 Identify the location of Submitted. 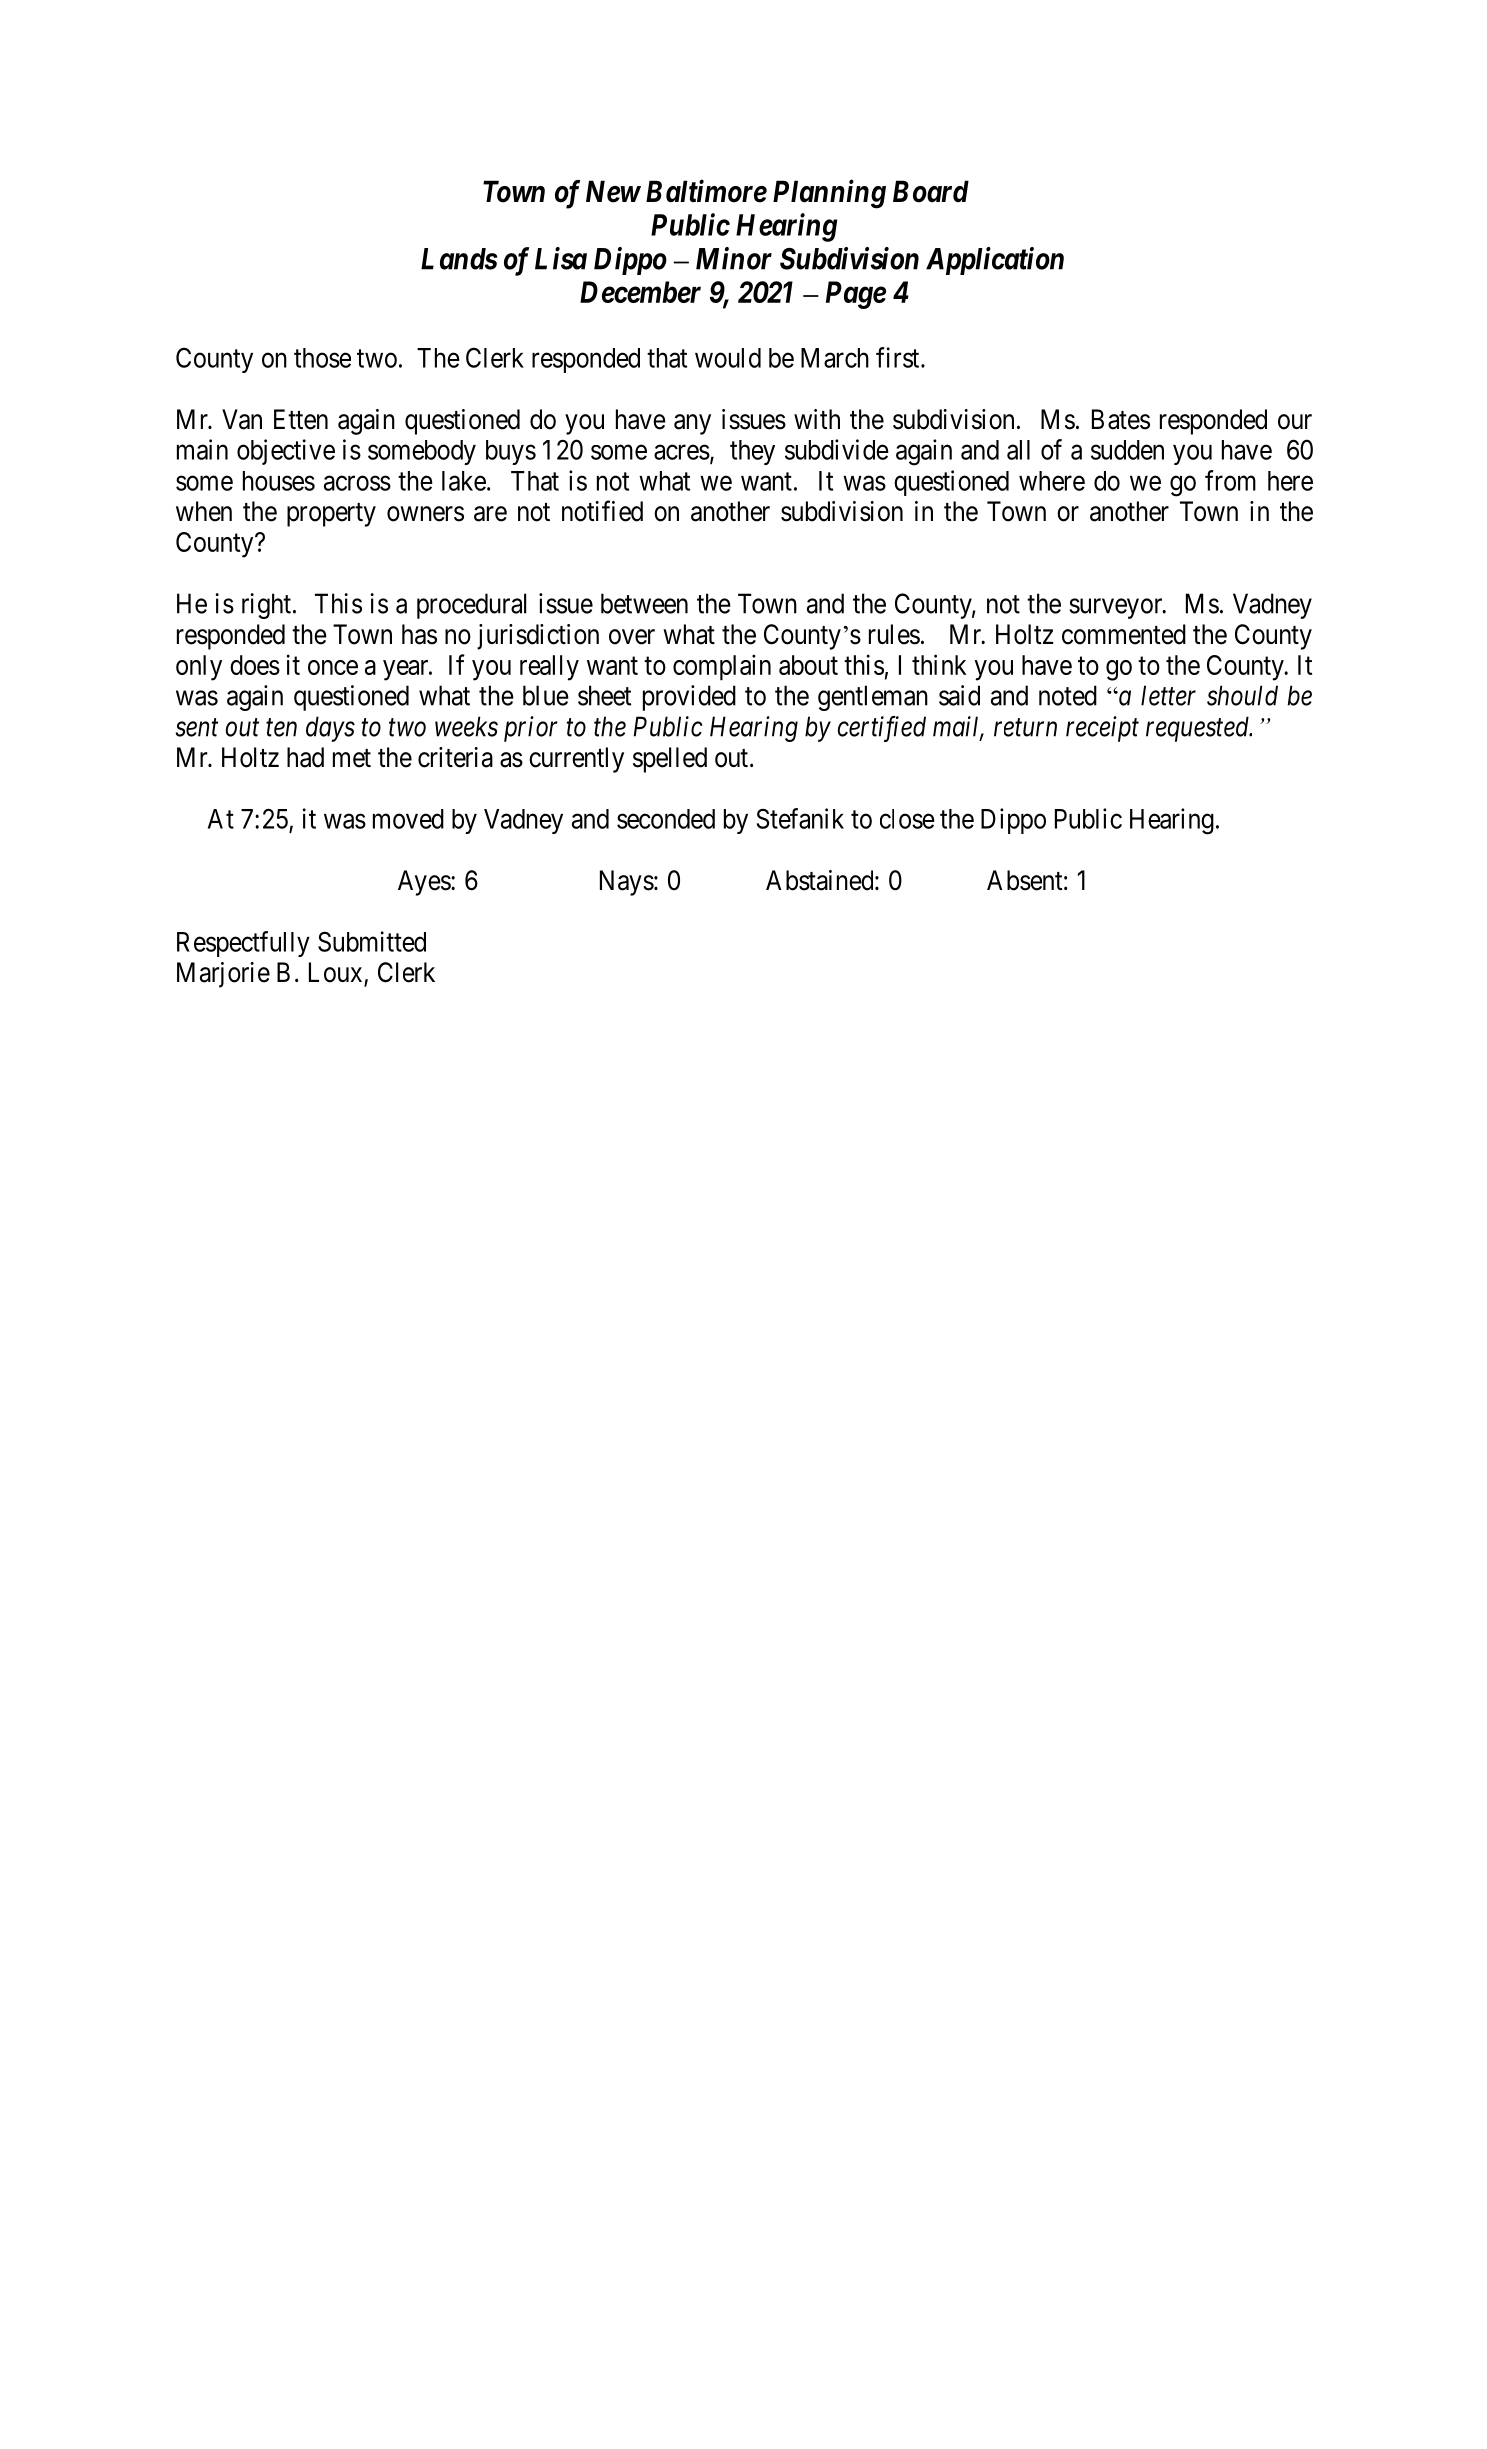
(372, 941).
